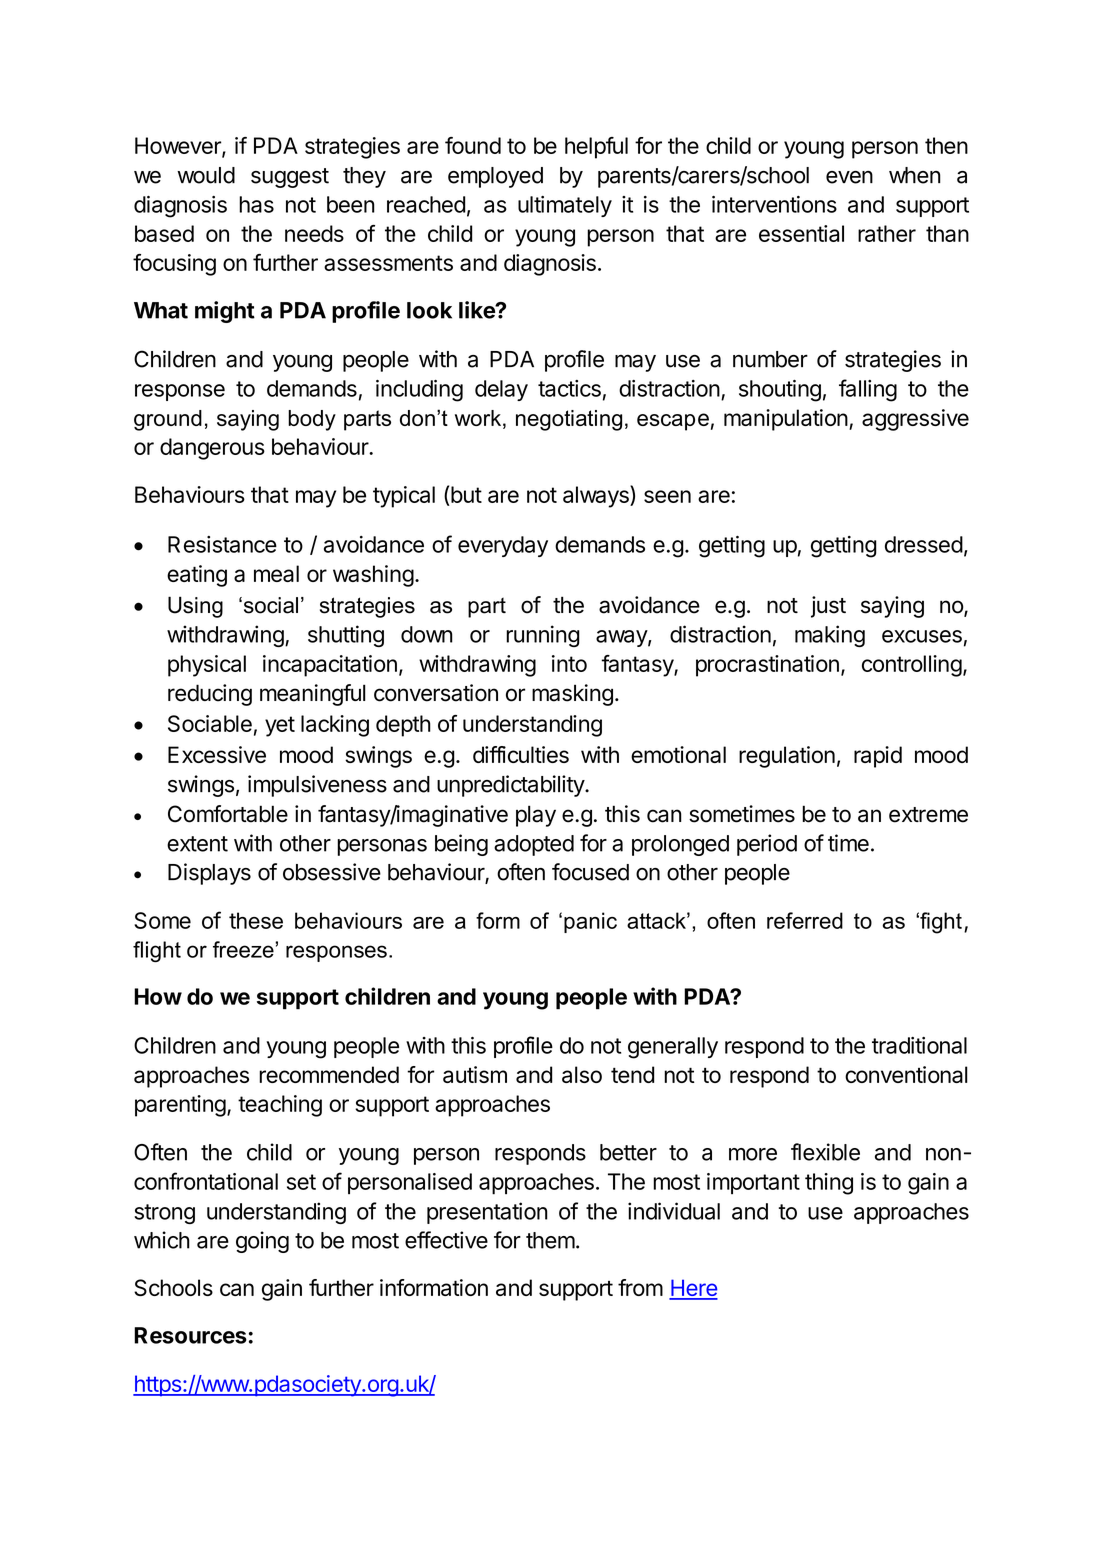 The width and height of the screenshot is (1102, 1559). I want to click on even, so click(849, 177).
